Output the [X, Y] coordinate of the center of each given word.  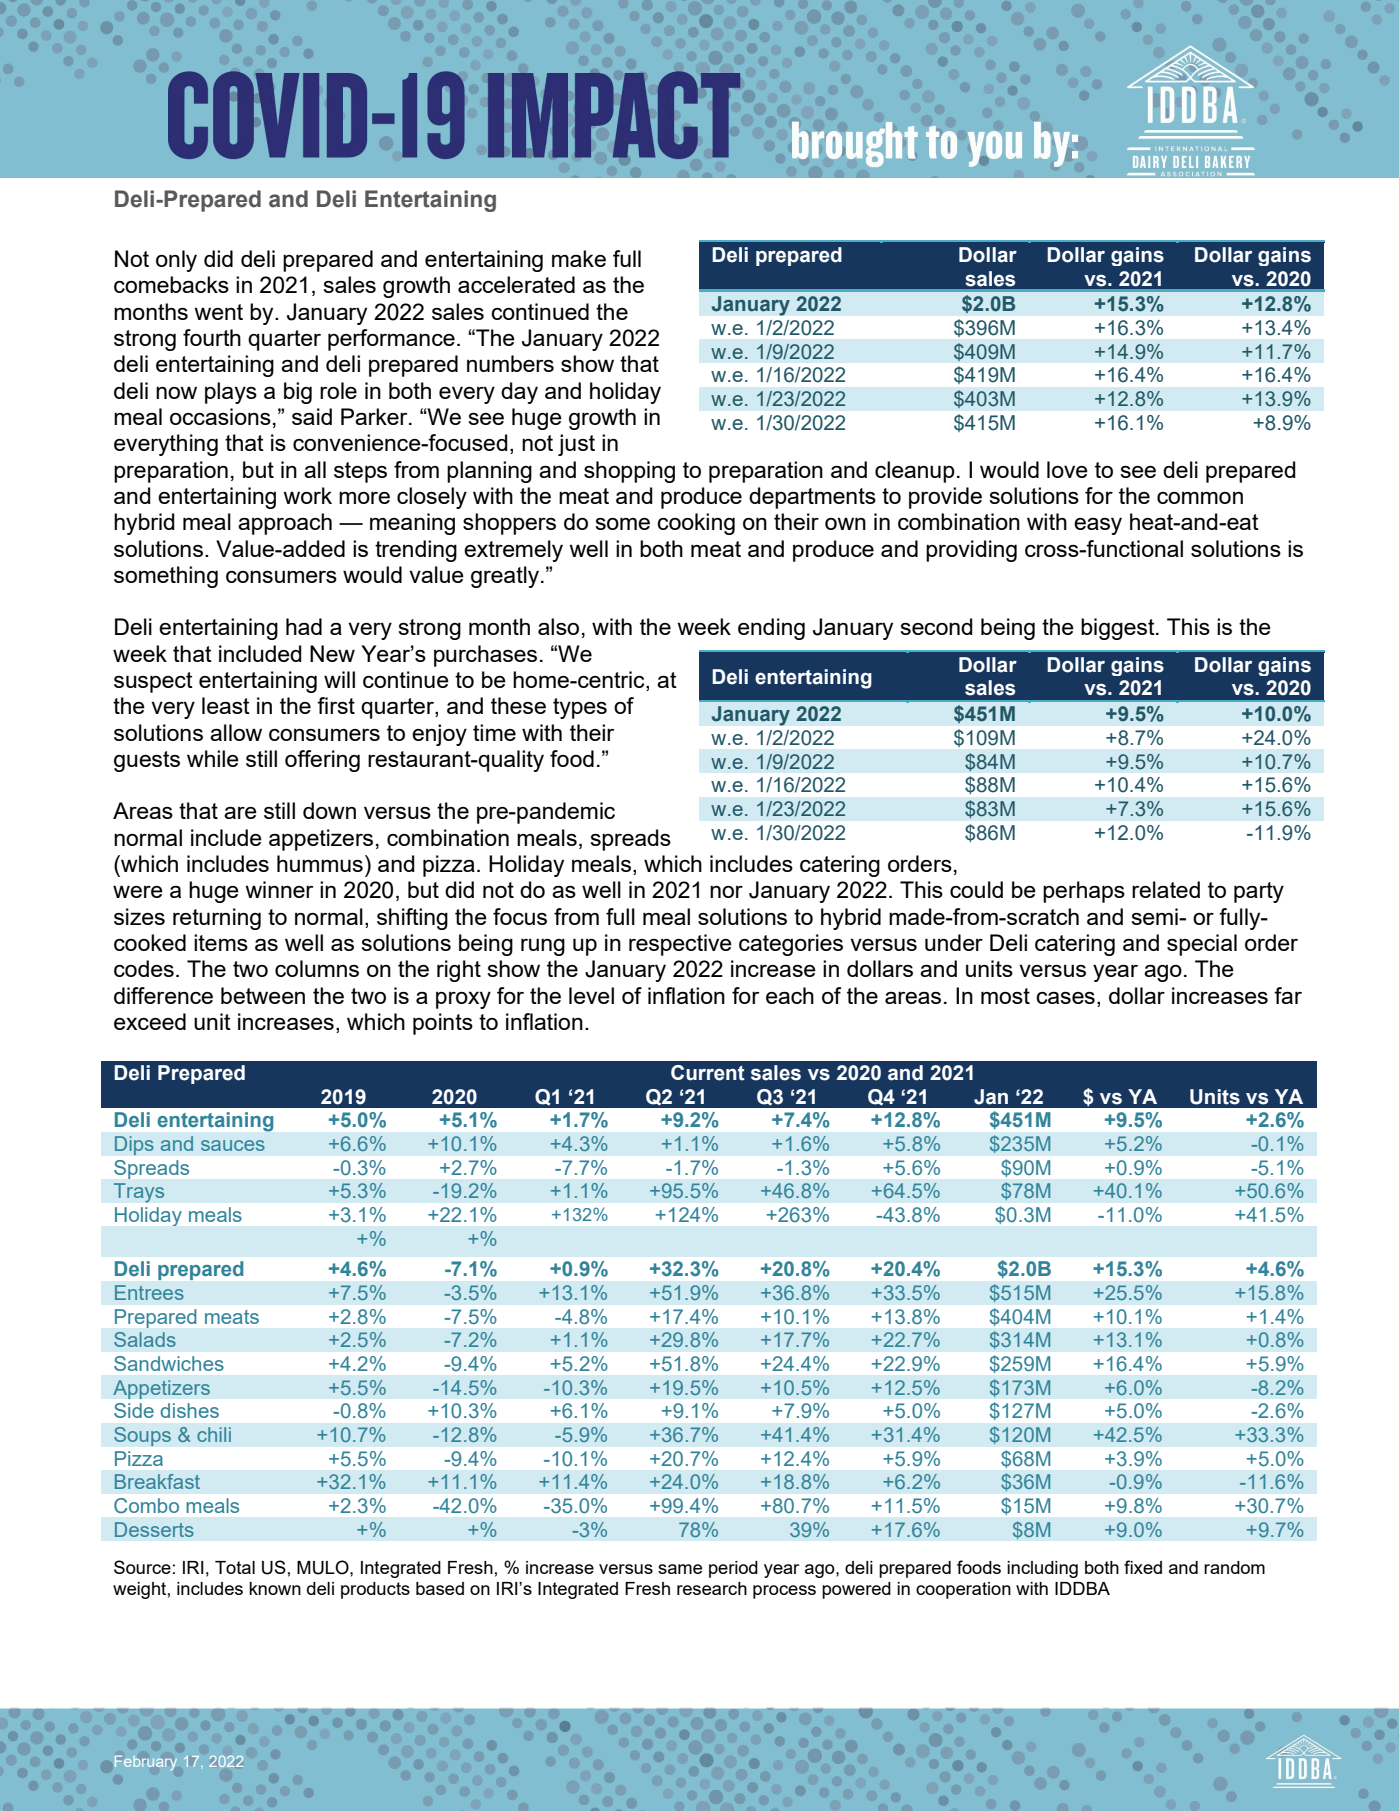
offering [322, 761]
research [712, 1588]
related [1166, 889]
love [1067, 469]
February [146, 1763]
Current [708, 1073]
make [579, 258]
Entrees [149, 1292]
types [580, 708]
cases [1065, 998]
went [218, 312]
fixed [1143, 1567]
